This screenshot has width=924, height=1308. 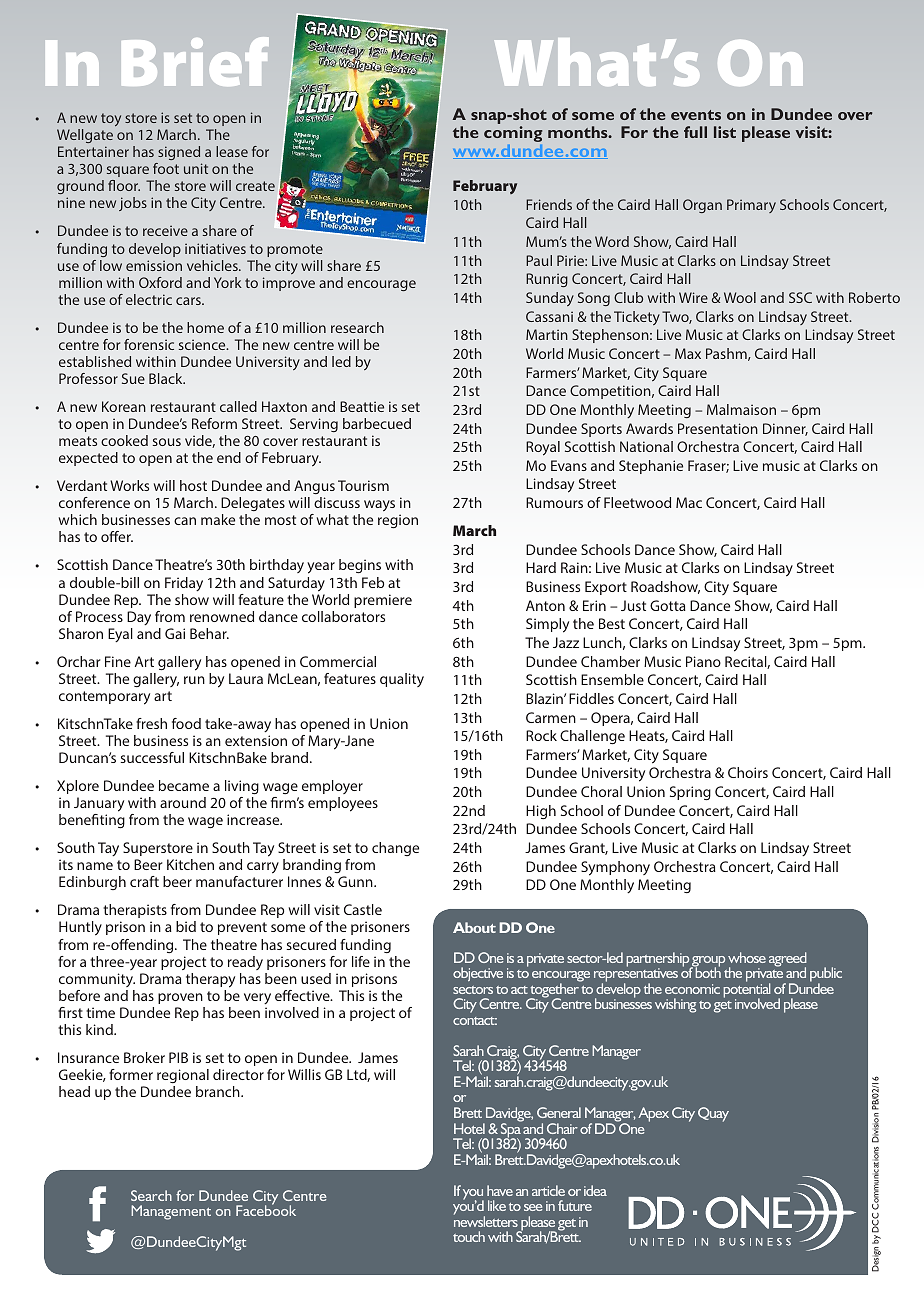 What do you see at coordinates (195, 61) in the screenshot?
I see `Brief` at bounding box center [195, 61].
